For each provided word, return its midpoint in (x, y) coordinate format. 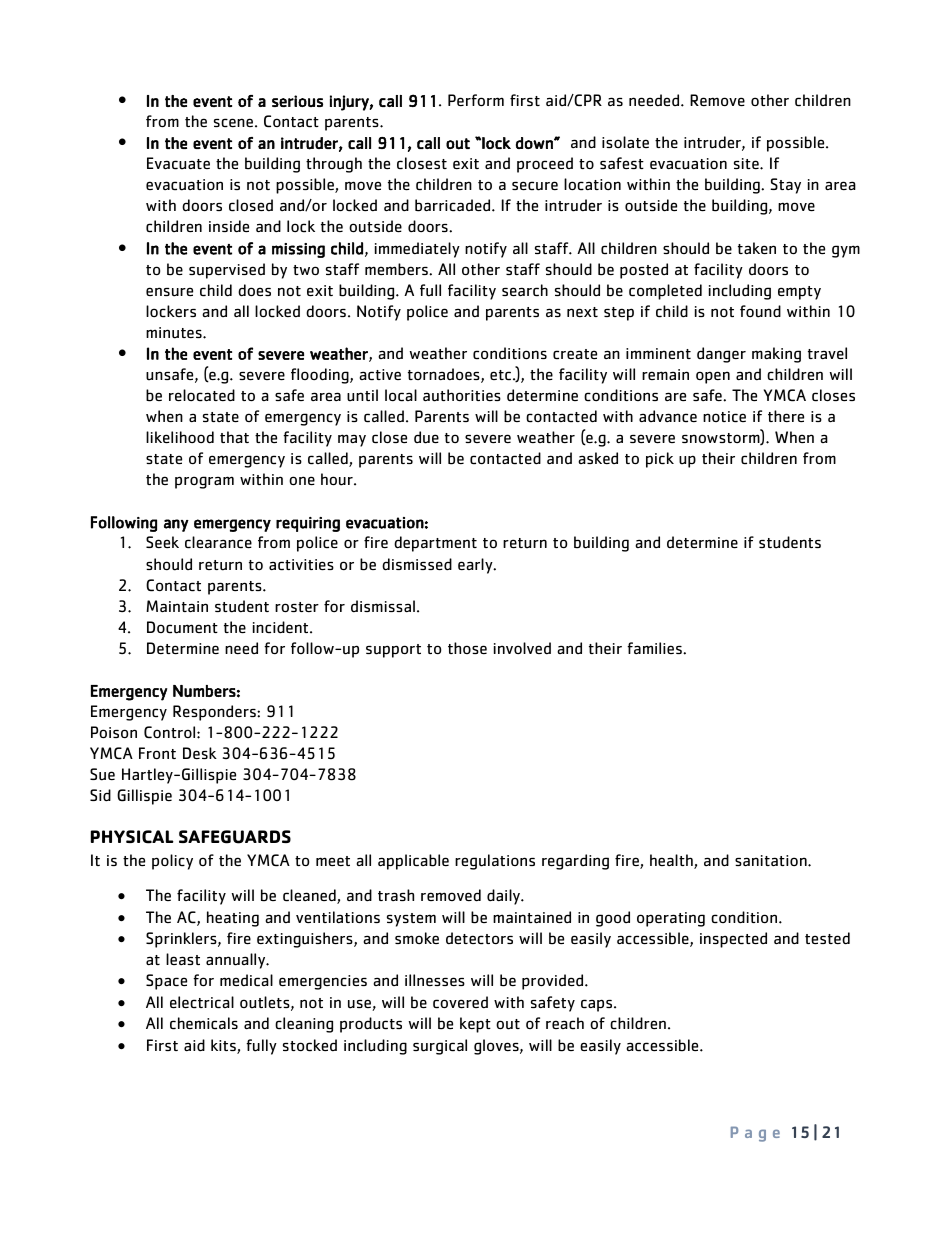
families (655, 648)
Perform (476, 100)
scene (233, 123)
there (786, 416)
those (467, 648)
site (747, 163)
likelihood (180, 437)
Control (171, 732)
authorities (462, 395)
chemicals (204, 1023)
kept (475, 1025)
